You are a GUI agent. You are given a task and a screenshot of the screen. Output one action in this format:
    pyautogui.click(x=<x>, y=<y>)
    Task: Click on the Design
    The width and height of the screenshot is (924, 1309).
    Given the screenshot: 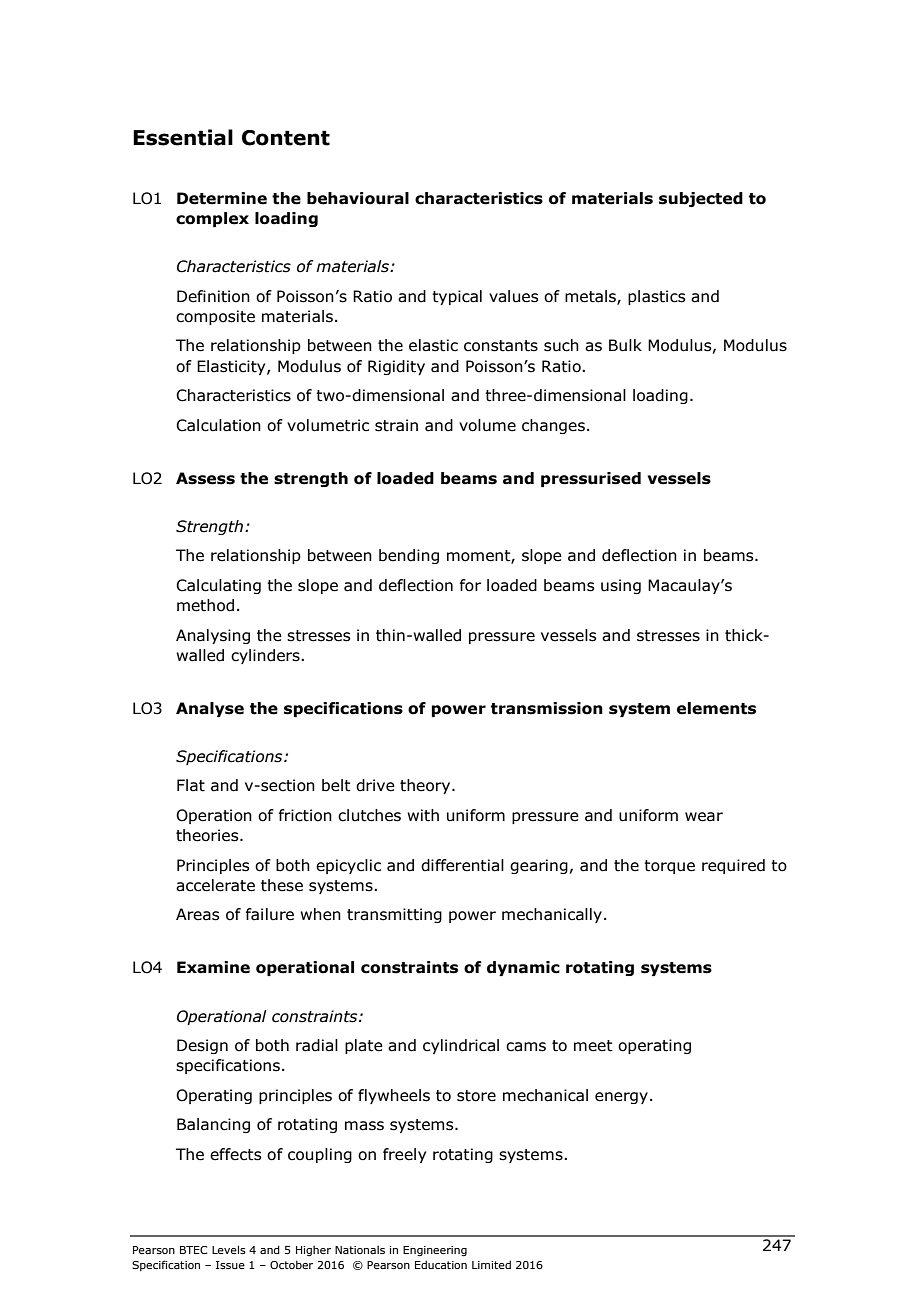 What is the action you would take?
    pyautogui.click(x=202, y=1046)
